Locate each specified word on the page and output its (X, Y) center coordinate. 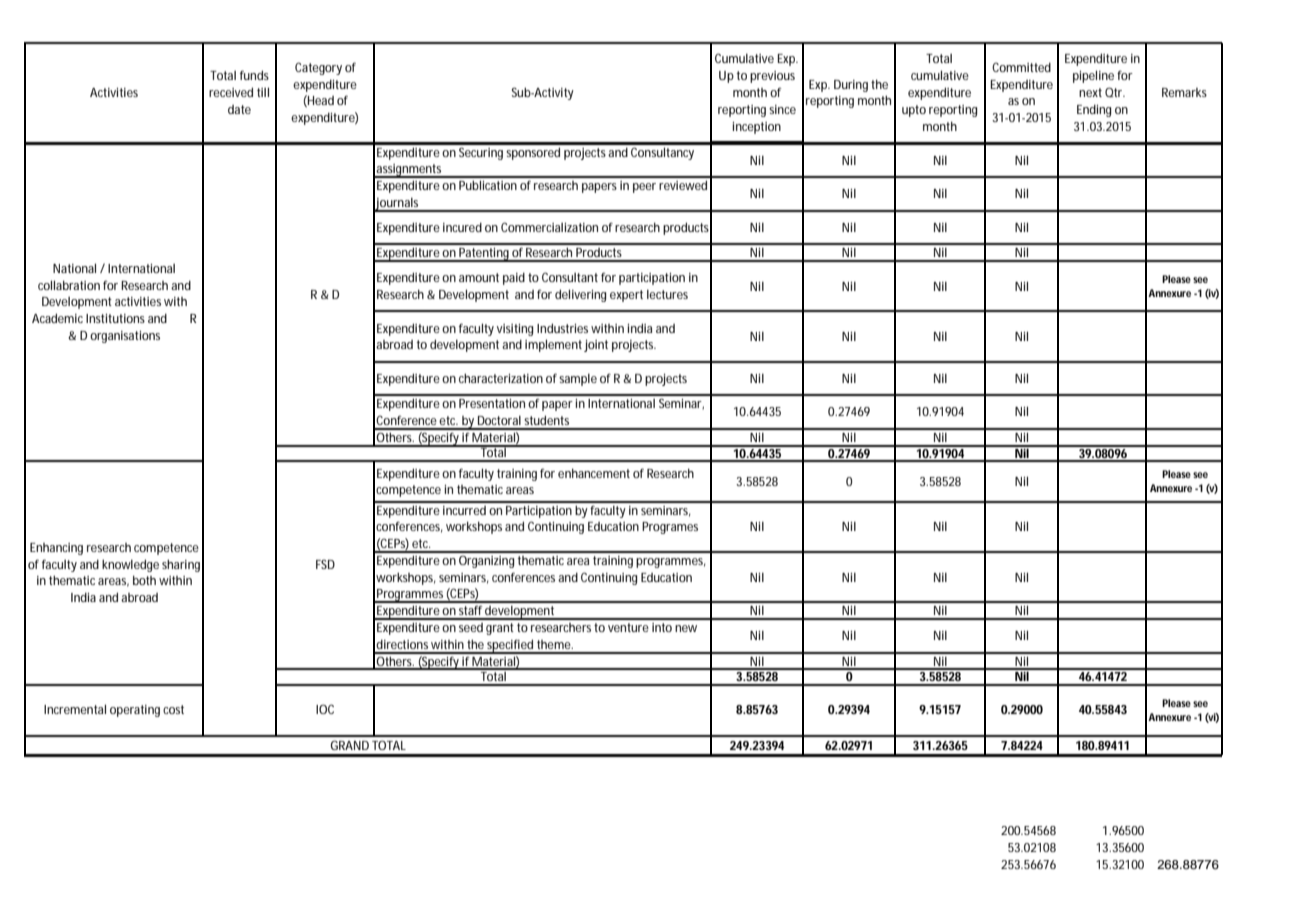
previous (772, 77)
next (1090, 92)
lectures (667, 294)
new (686, 628)
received (231, 92)
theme (554, 644)
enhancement (594, 473)
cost (173, 709)
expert (626, 296)
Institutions (115, 318)
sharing (181, 565)
